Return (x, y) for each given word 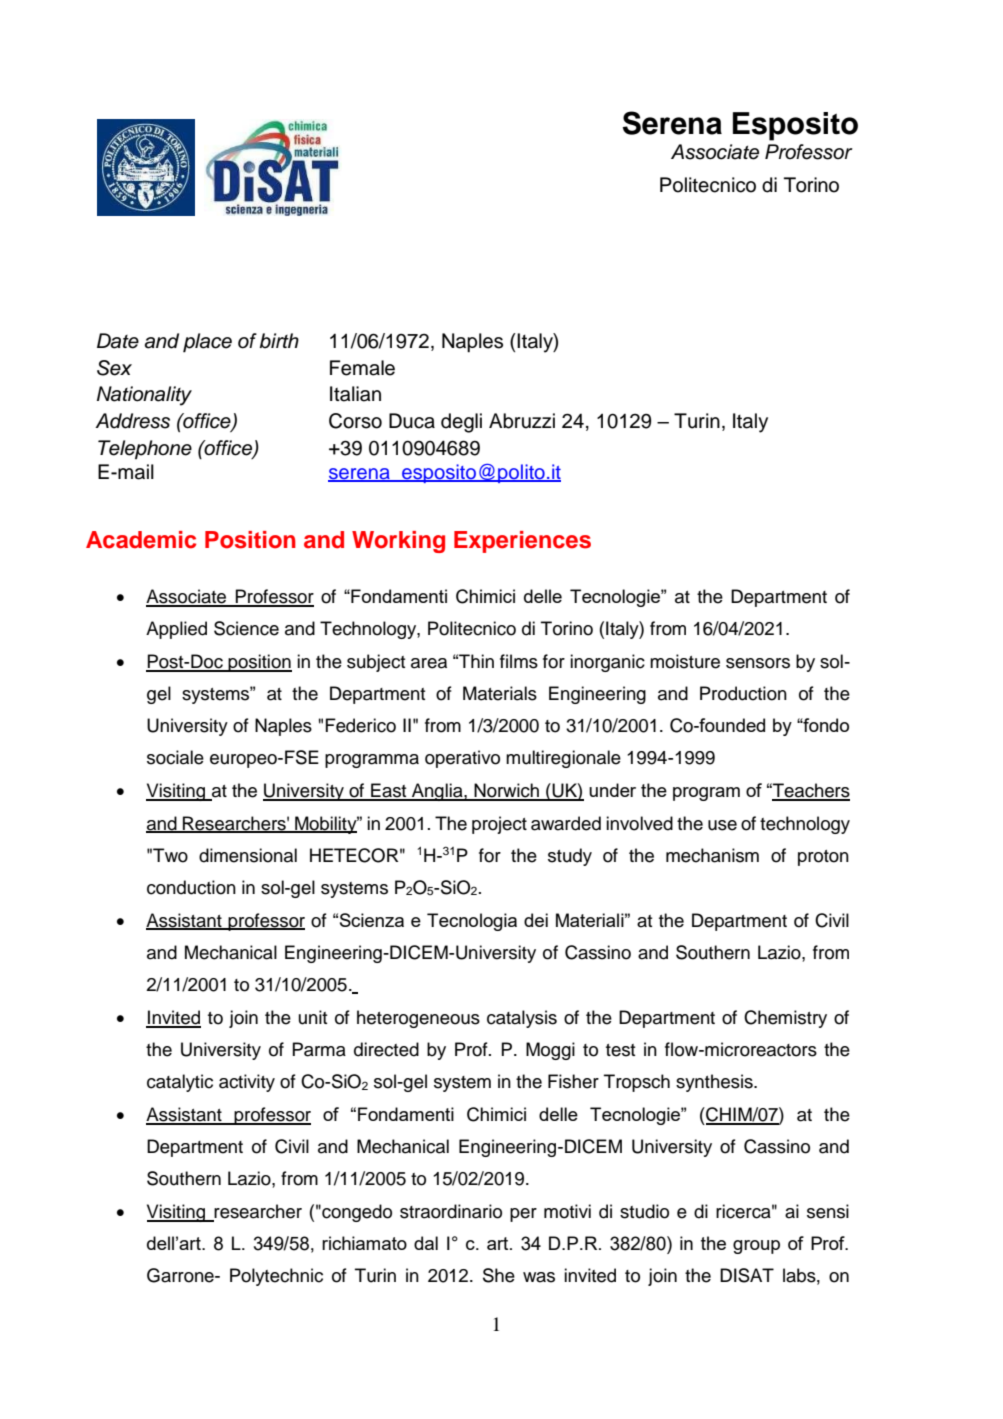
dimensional (248, 855)
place (207, 343)
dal (426, 1243)
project (499, 825)
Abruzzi (522, 421)
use (722, 825)
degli (461, 423)
